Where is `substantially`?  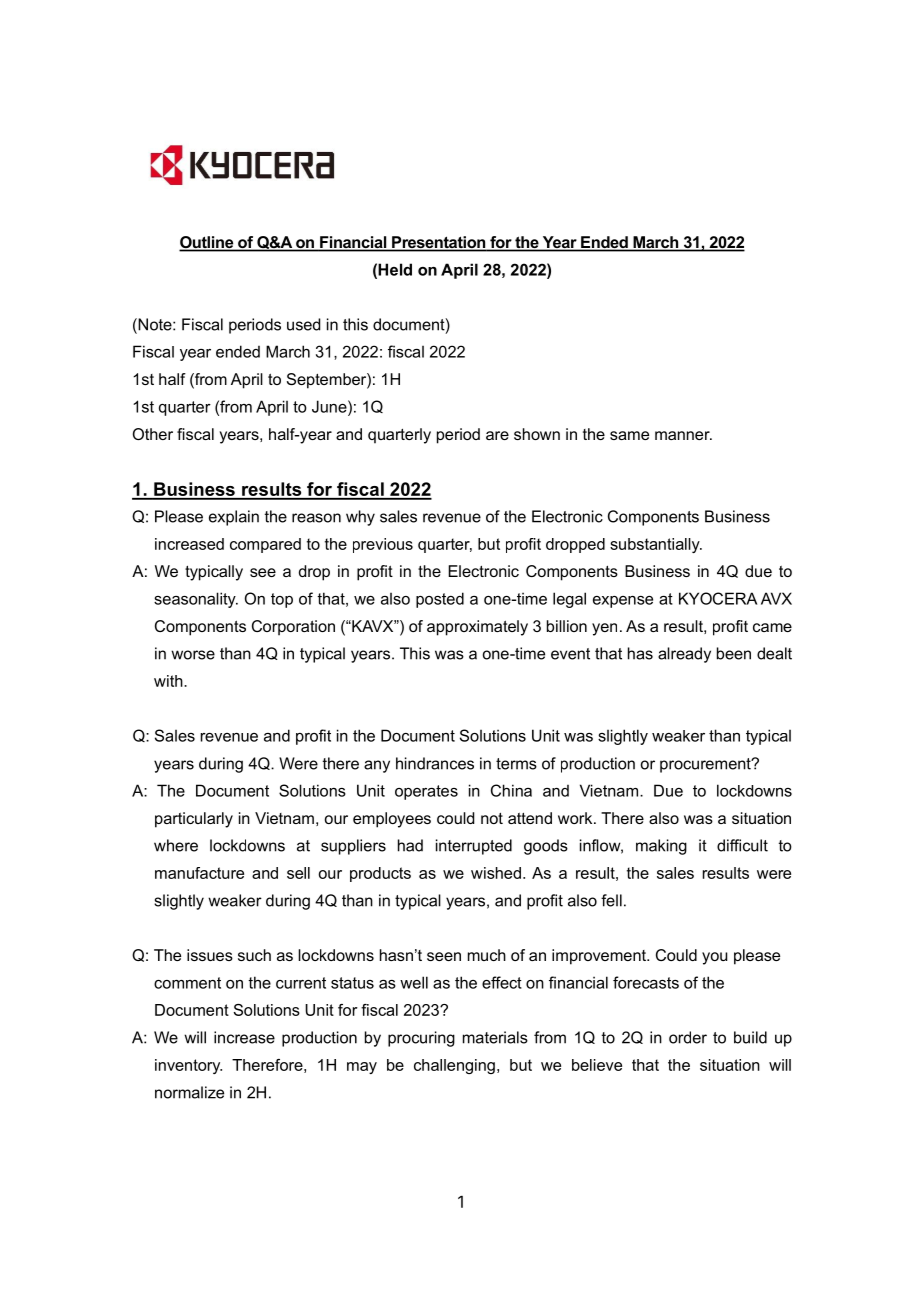
substantially is located at coordinates (656, 545).
